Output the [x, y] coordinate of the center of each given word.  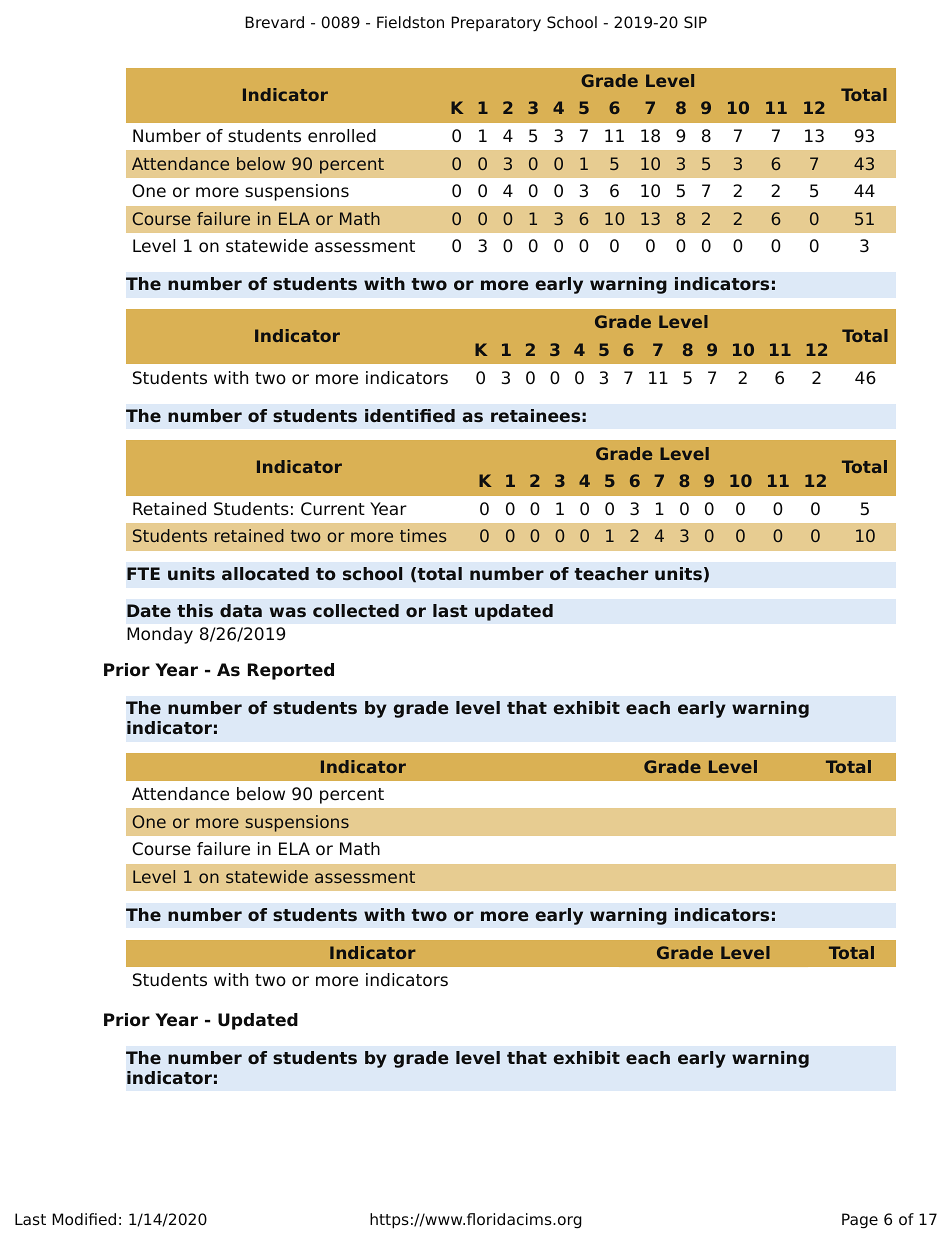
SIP [695, 22]
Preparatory [496, 24]
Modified [84, 1219]
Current [333, 509]
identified [410, 415]
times [423, 535]
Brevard [274, 22]
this [195, 610]
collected [356, 610]
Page [860, 1221]
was [288, 612]
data [241, 610]
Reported [291, 671]
